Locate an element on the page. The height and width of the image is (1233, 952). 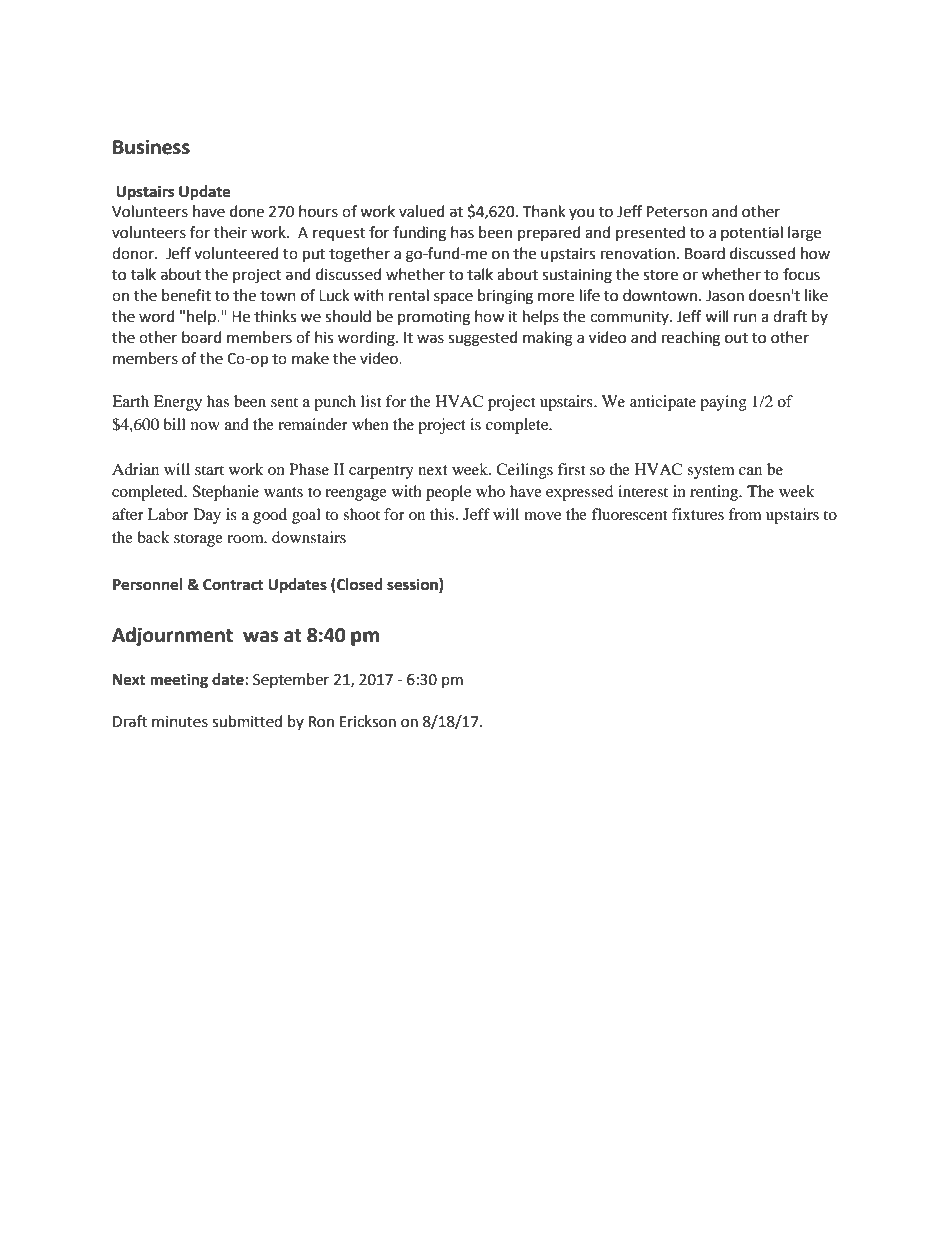
Business is located at coordinates (151, 147).
